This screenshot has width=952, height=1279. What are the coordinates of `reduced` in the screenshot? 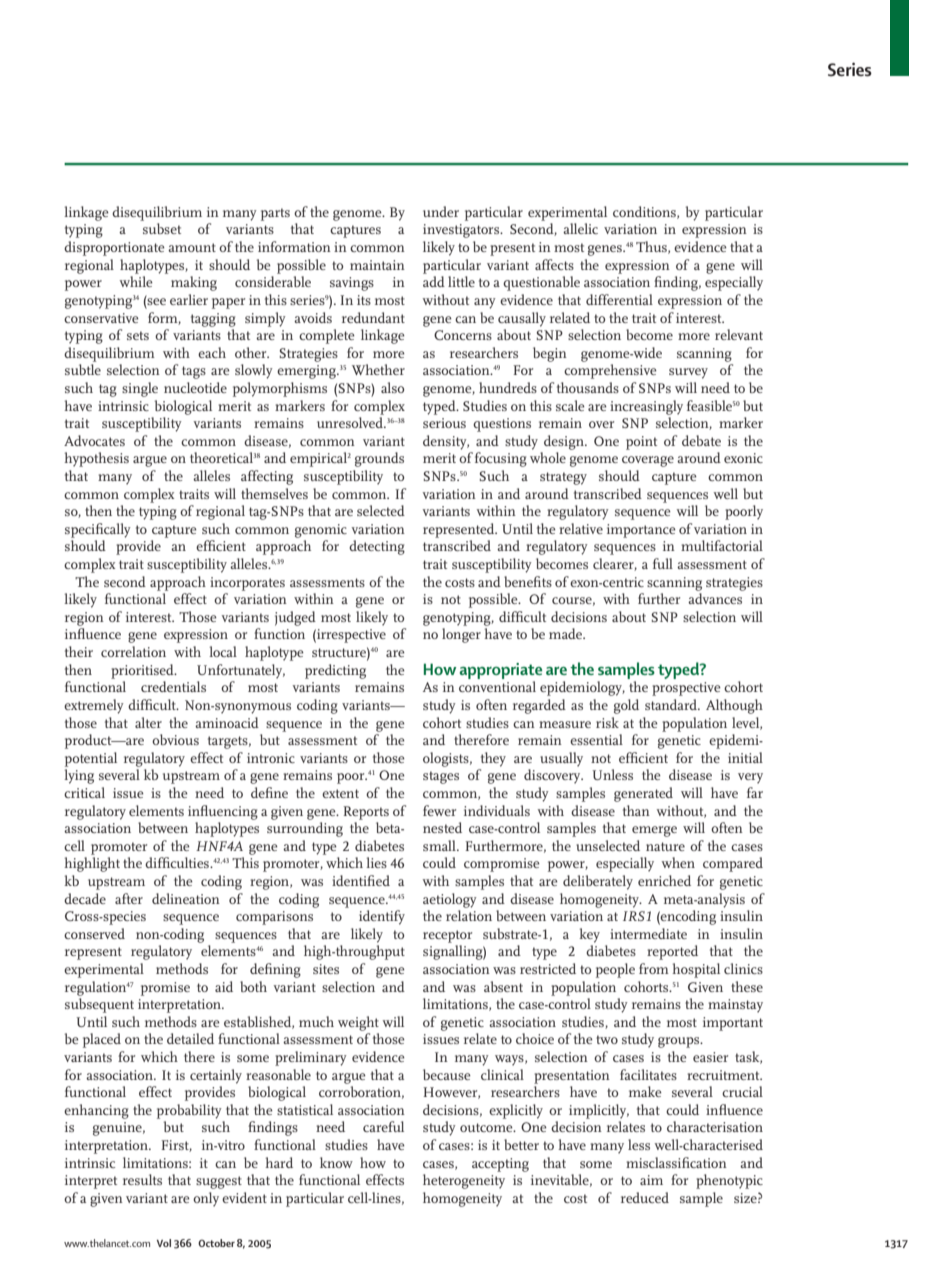 It's located at (645, 1197).
